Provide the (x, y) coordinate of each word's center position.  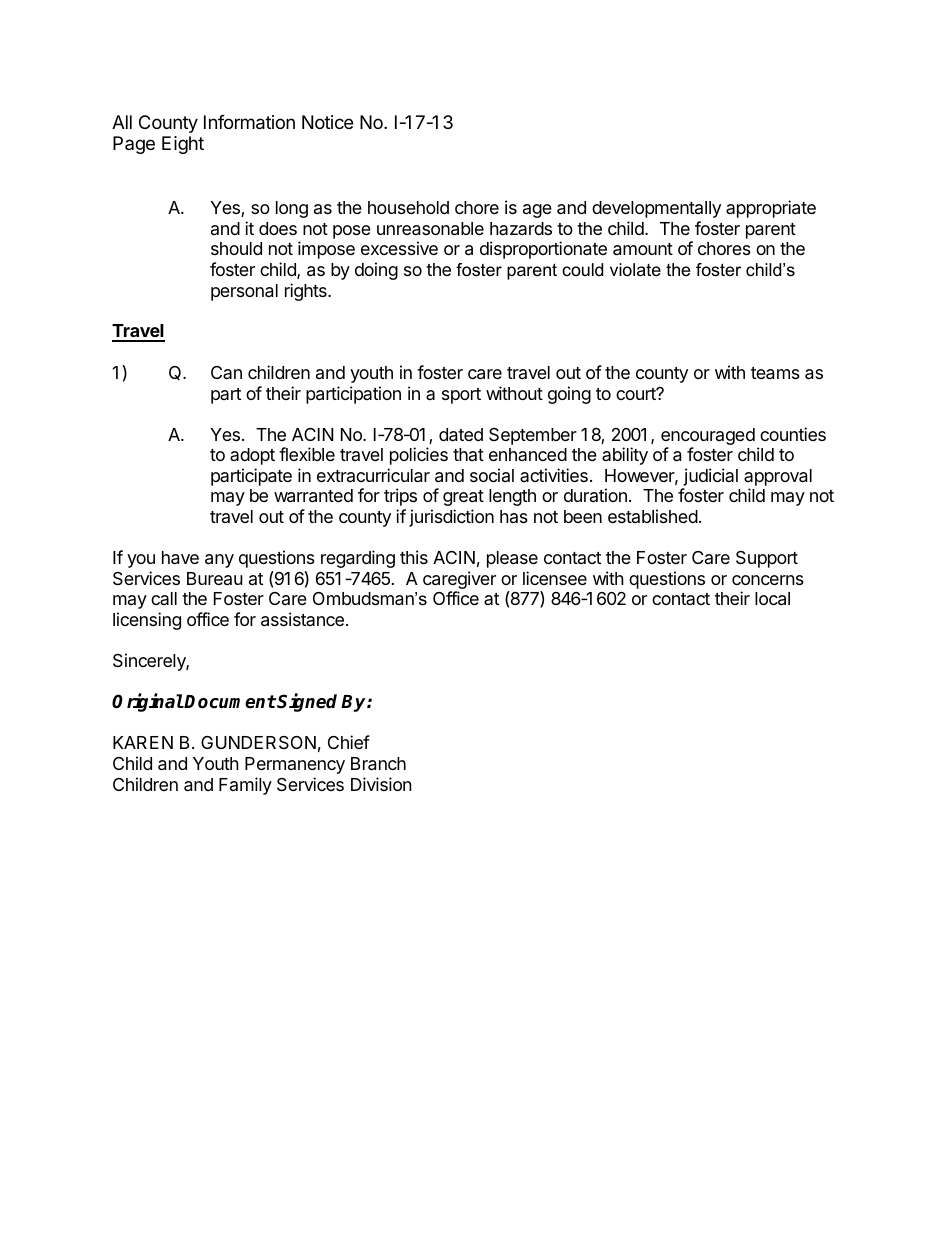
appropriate (771, 209)
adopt (252, 456)
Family (245, 786)
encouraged (708, 438)
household (408, 207)
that (468, 454)
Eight (183, 145)
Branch (378, 764)
